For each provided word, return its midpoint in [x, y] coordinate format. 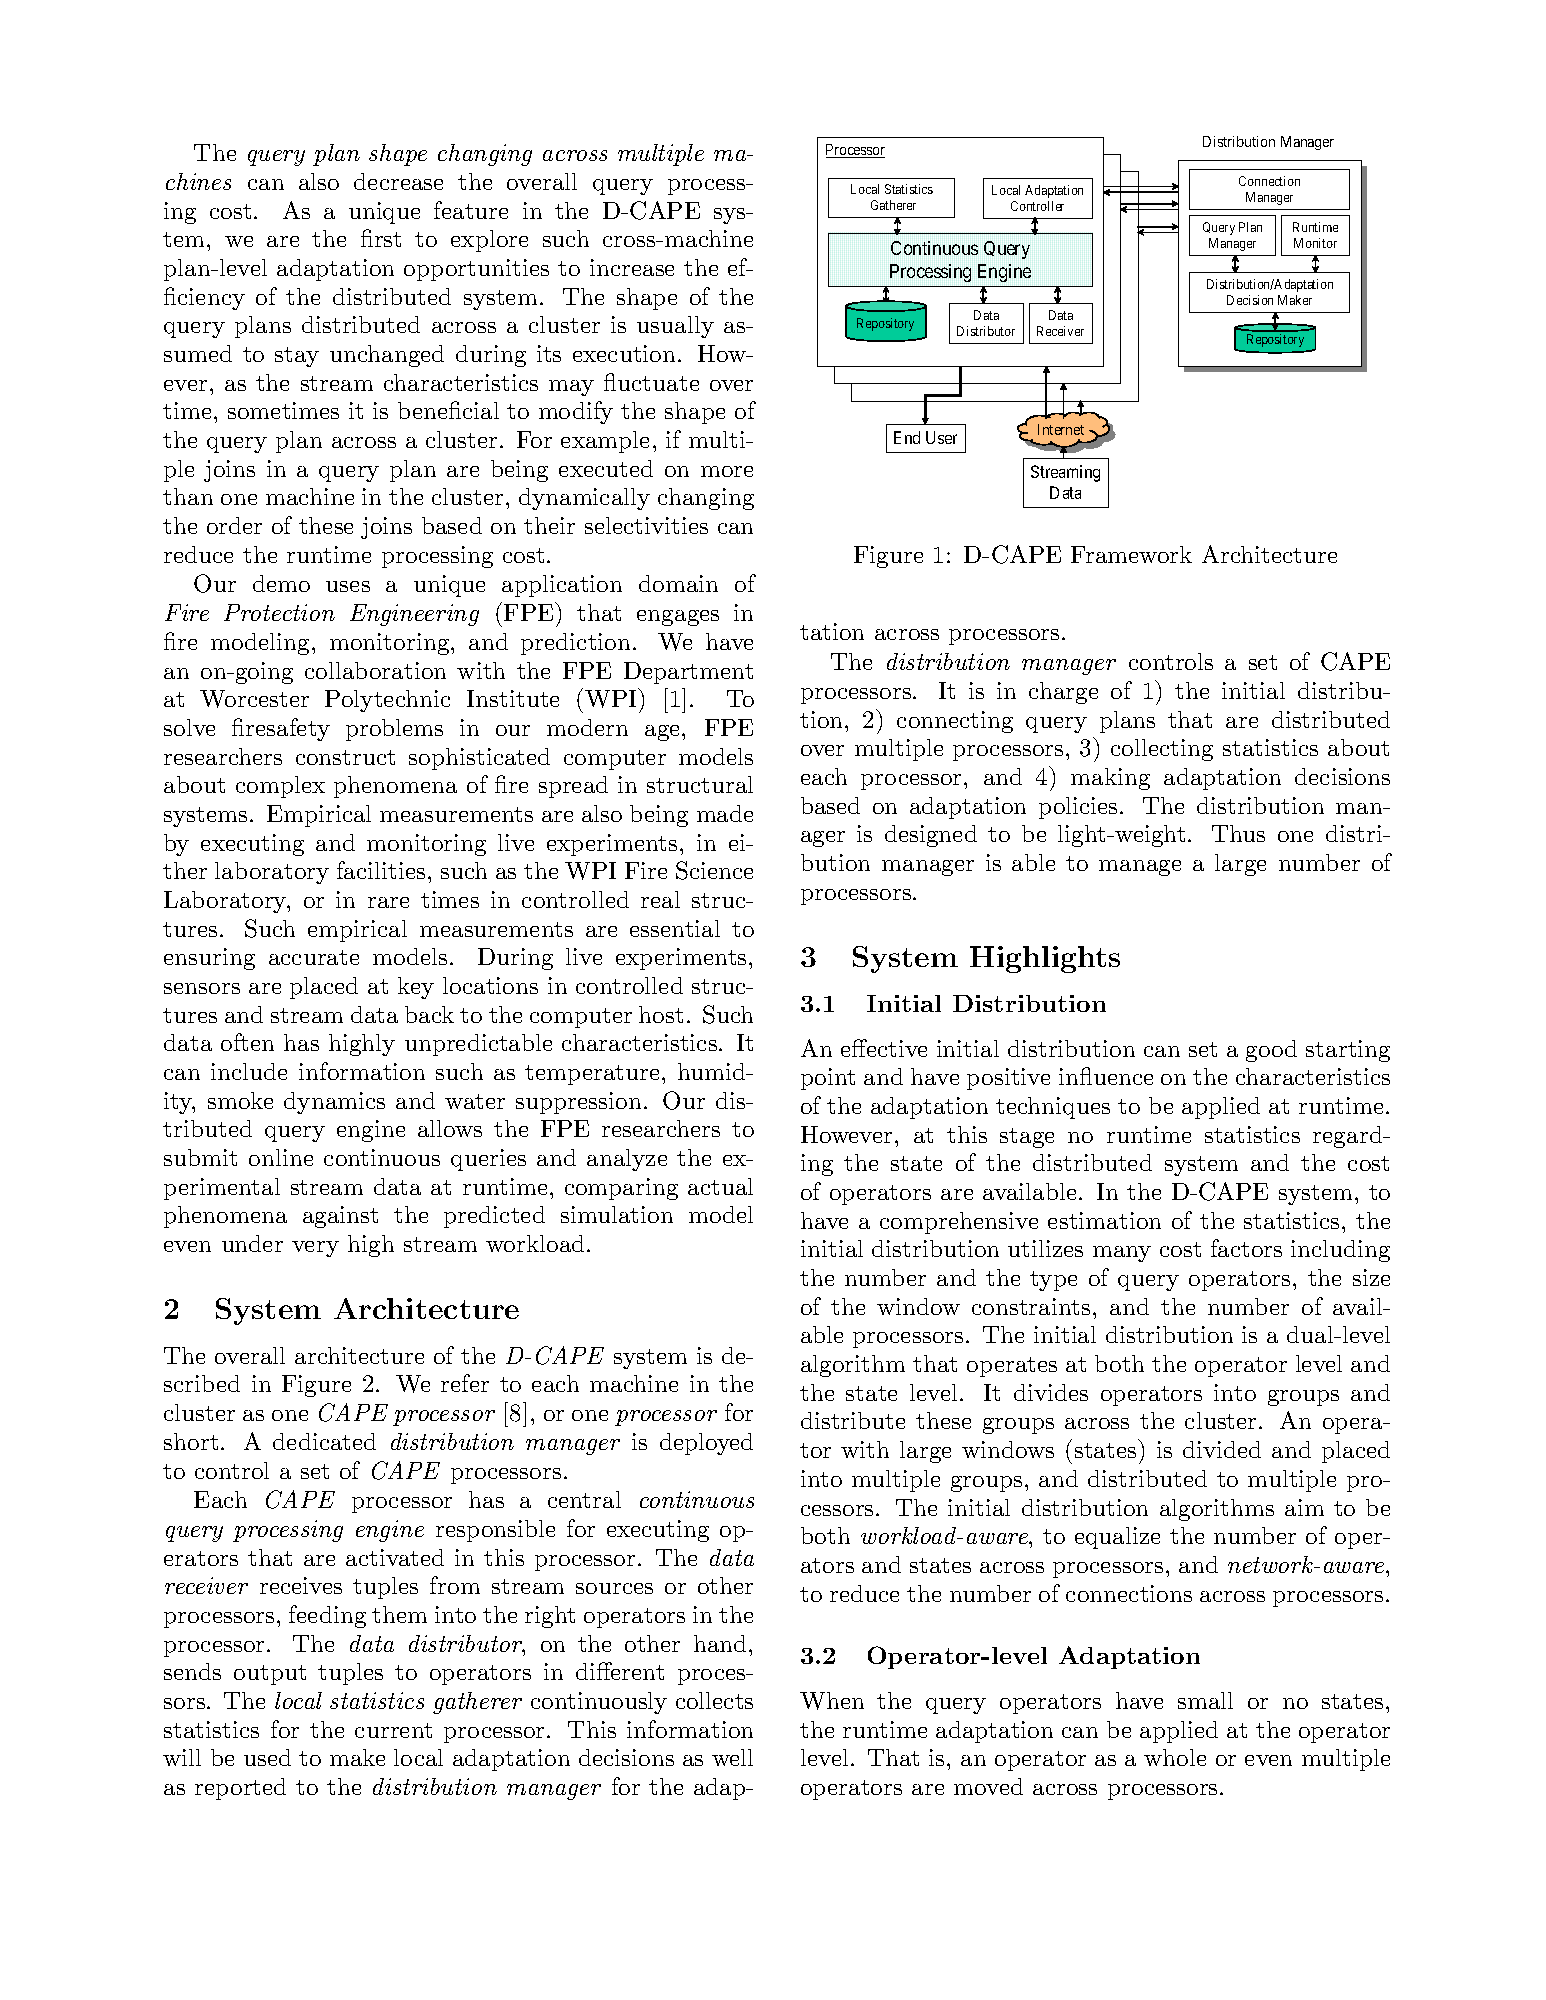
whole [1175, 1757]
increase [632, 267]
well [732, 1757]
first [381, 238]
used [267, 1757]
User [941, 437]
